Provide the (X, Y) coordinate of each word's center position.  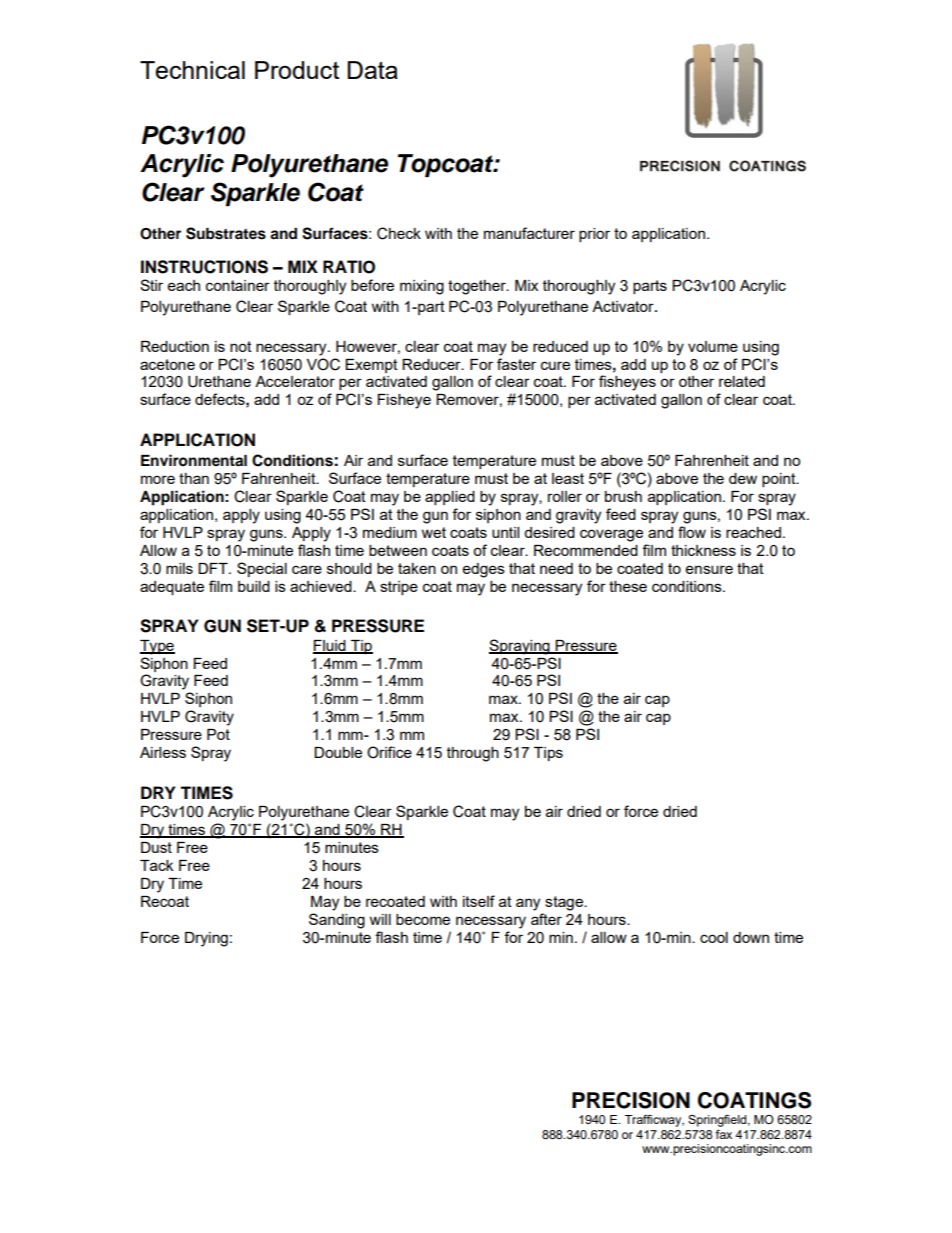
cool (714, 937)
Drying (206, 939)
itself (479, 901)
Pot (218, 734)
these (628, 586)
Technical (192, 70)
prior (594, 235)
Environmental (194, 460)
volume (713, 346)
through (473, 754)
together (478, 287)
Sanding (337, 921)
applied (450, 498)
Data (372, 70)
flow (692, 532)
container (238, 285)
